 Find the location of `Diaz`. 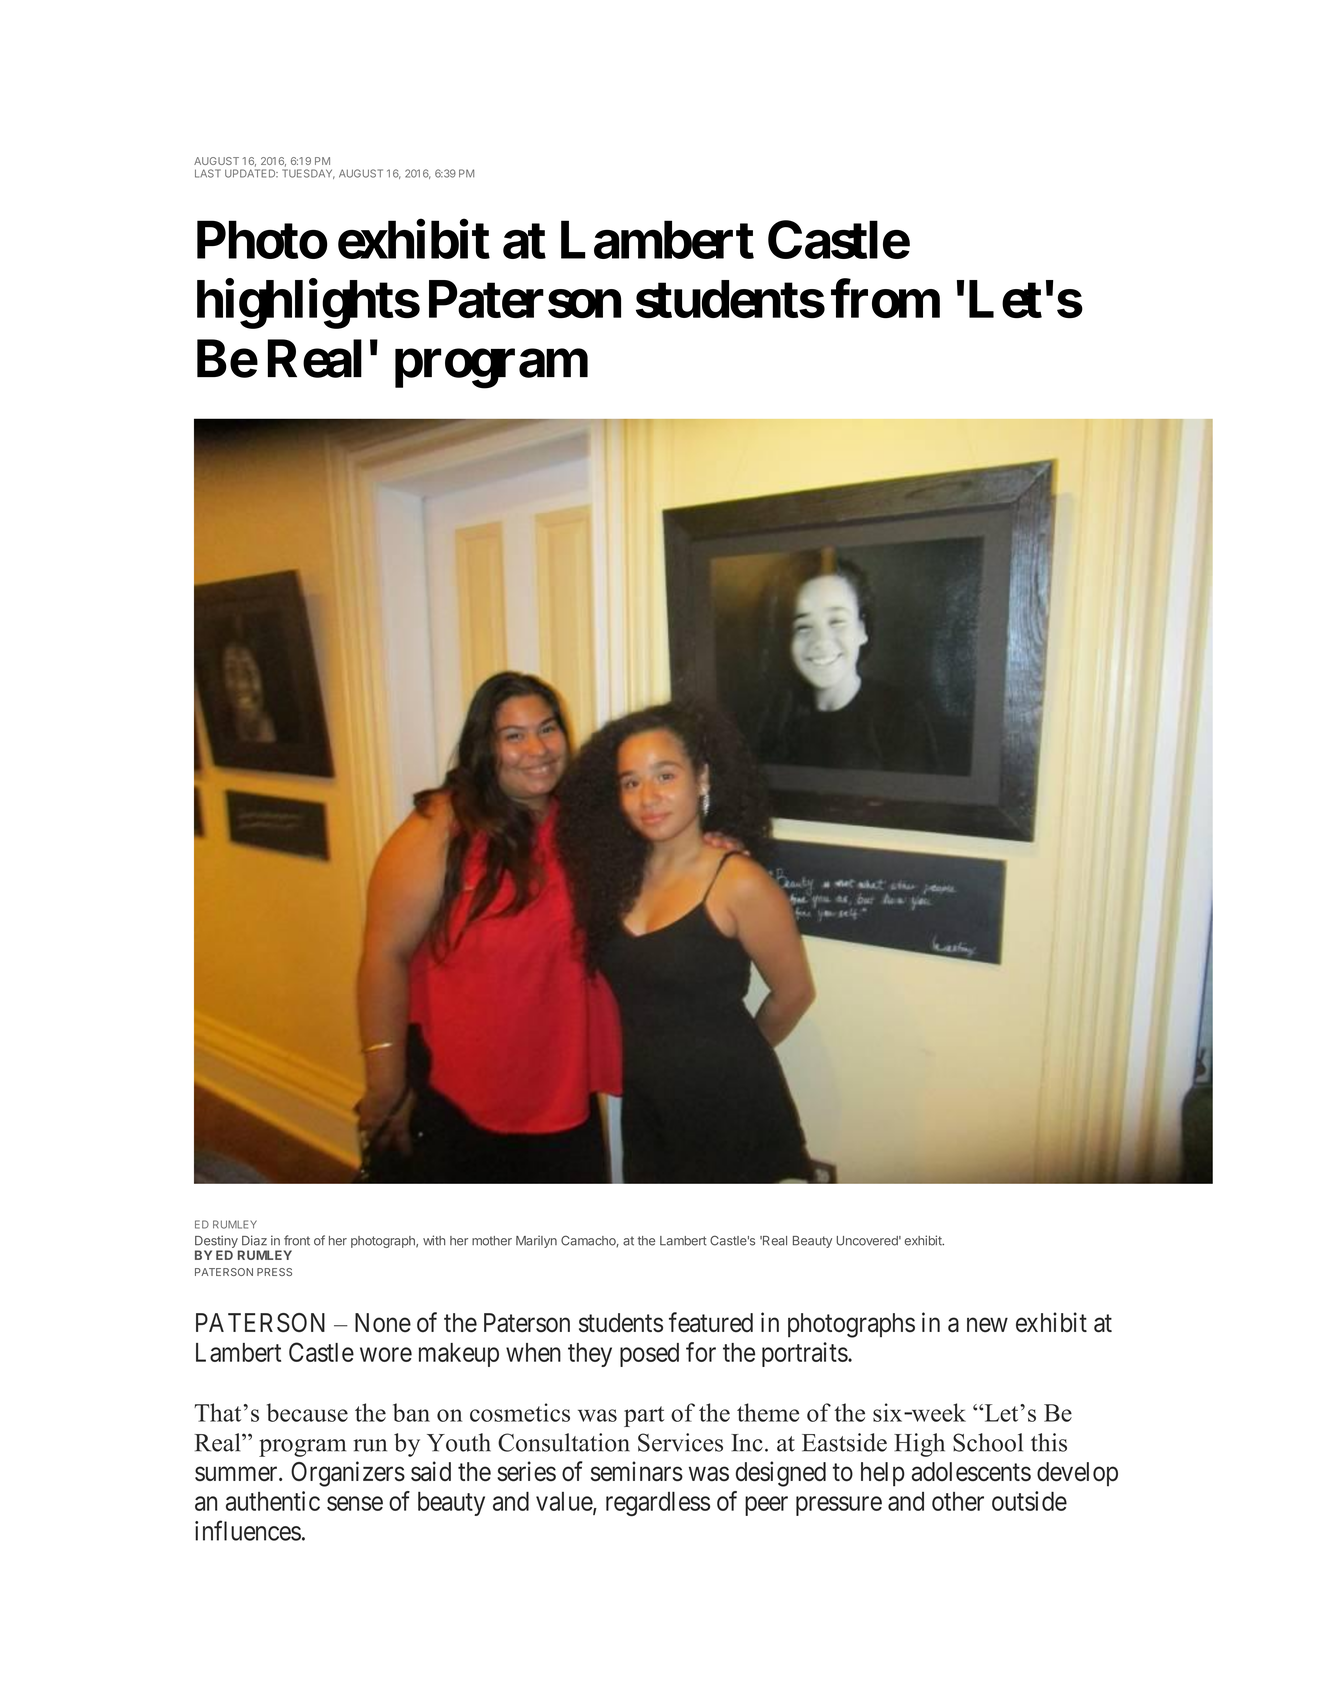

Diaz is located at coordinates (254, 1240).
